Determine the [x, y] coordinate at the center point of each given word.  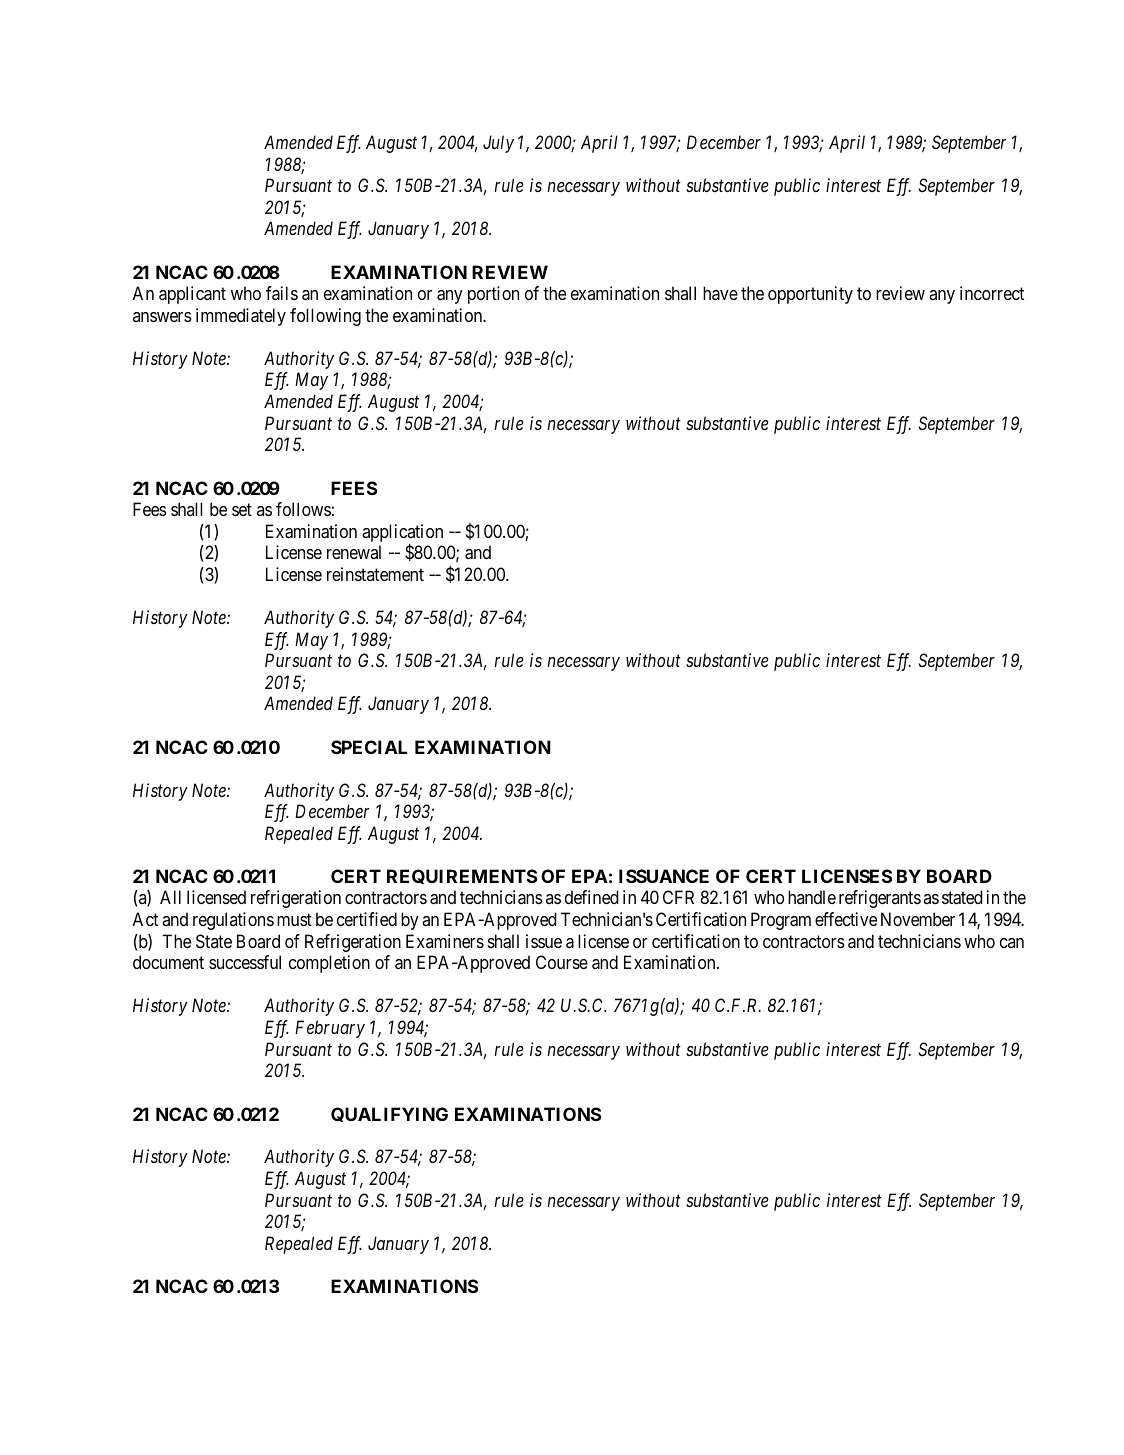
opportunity [810, 295]
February [330, 1029]
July [498, 144]
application [402, 534]
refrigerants [880, 899]
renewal [354, 552]
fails [282, 293]
